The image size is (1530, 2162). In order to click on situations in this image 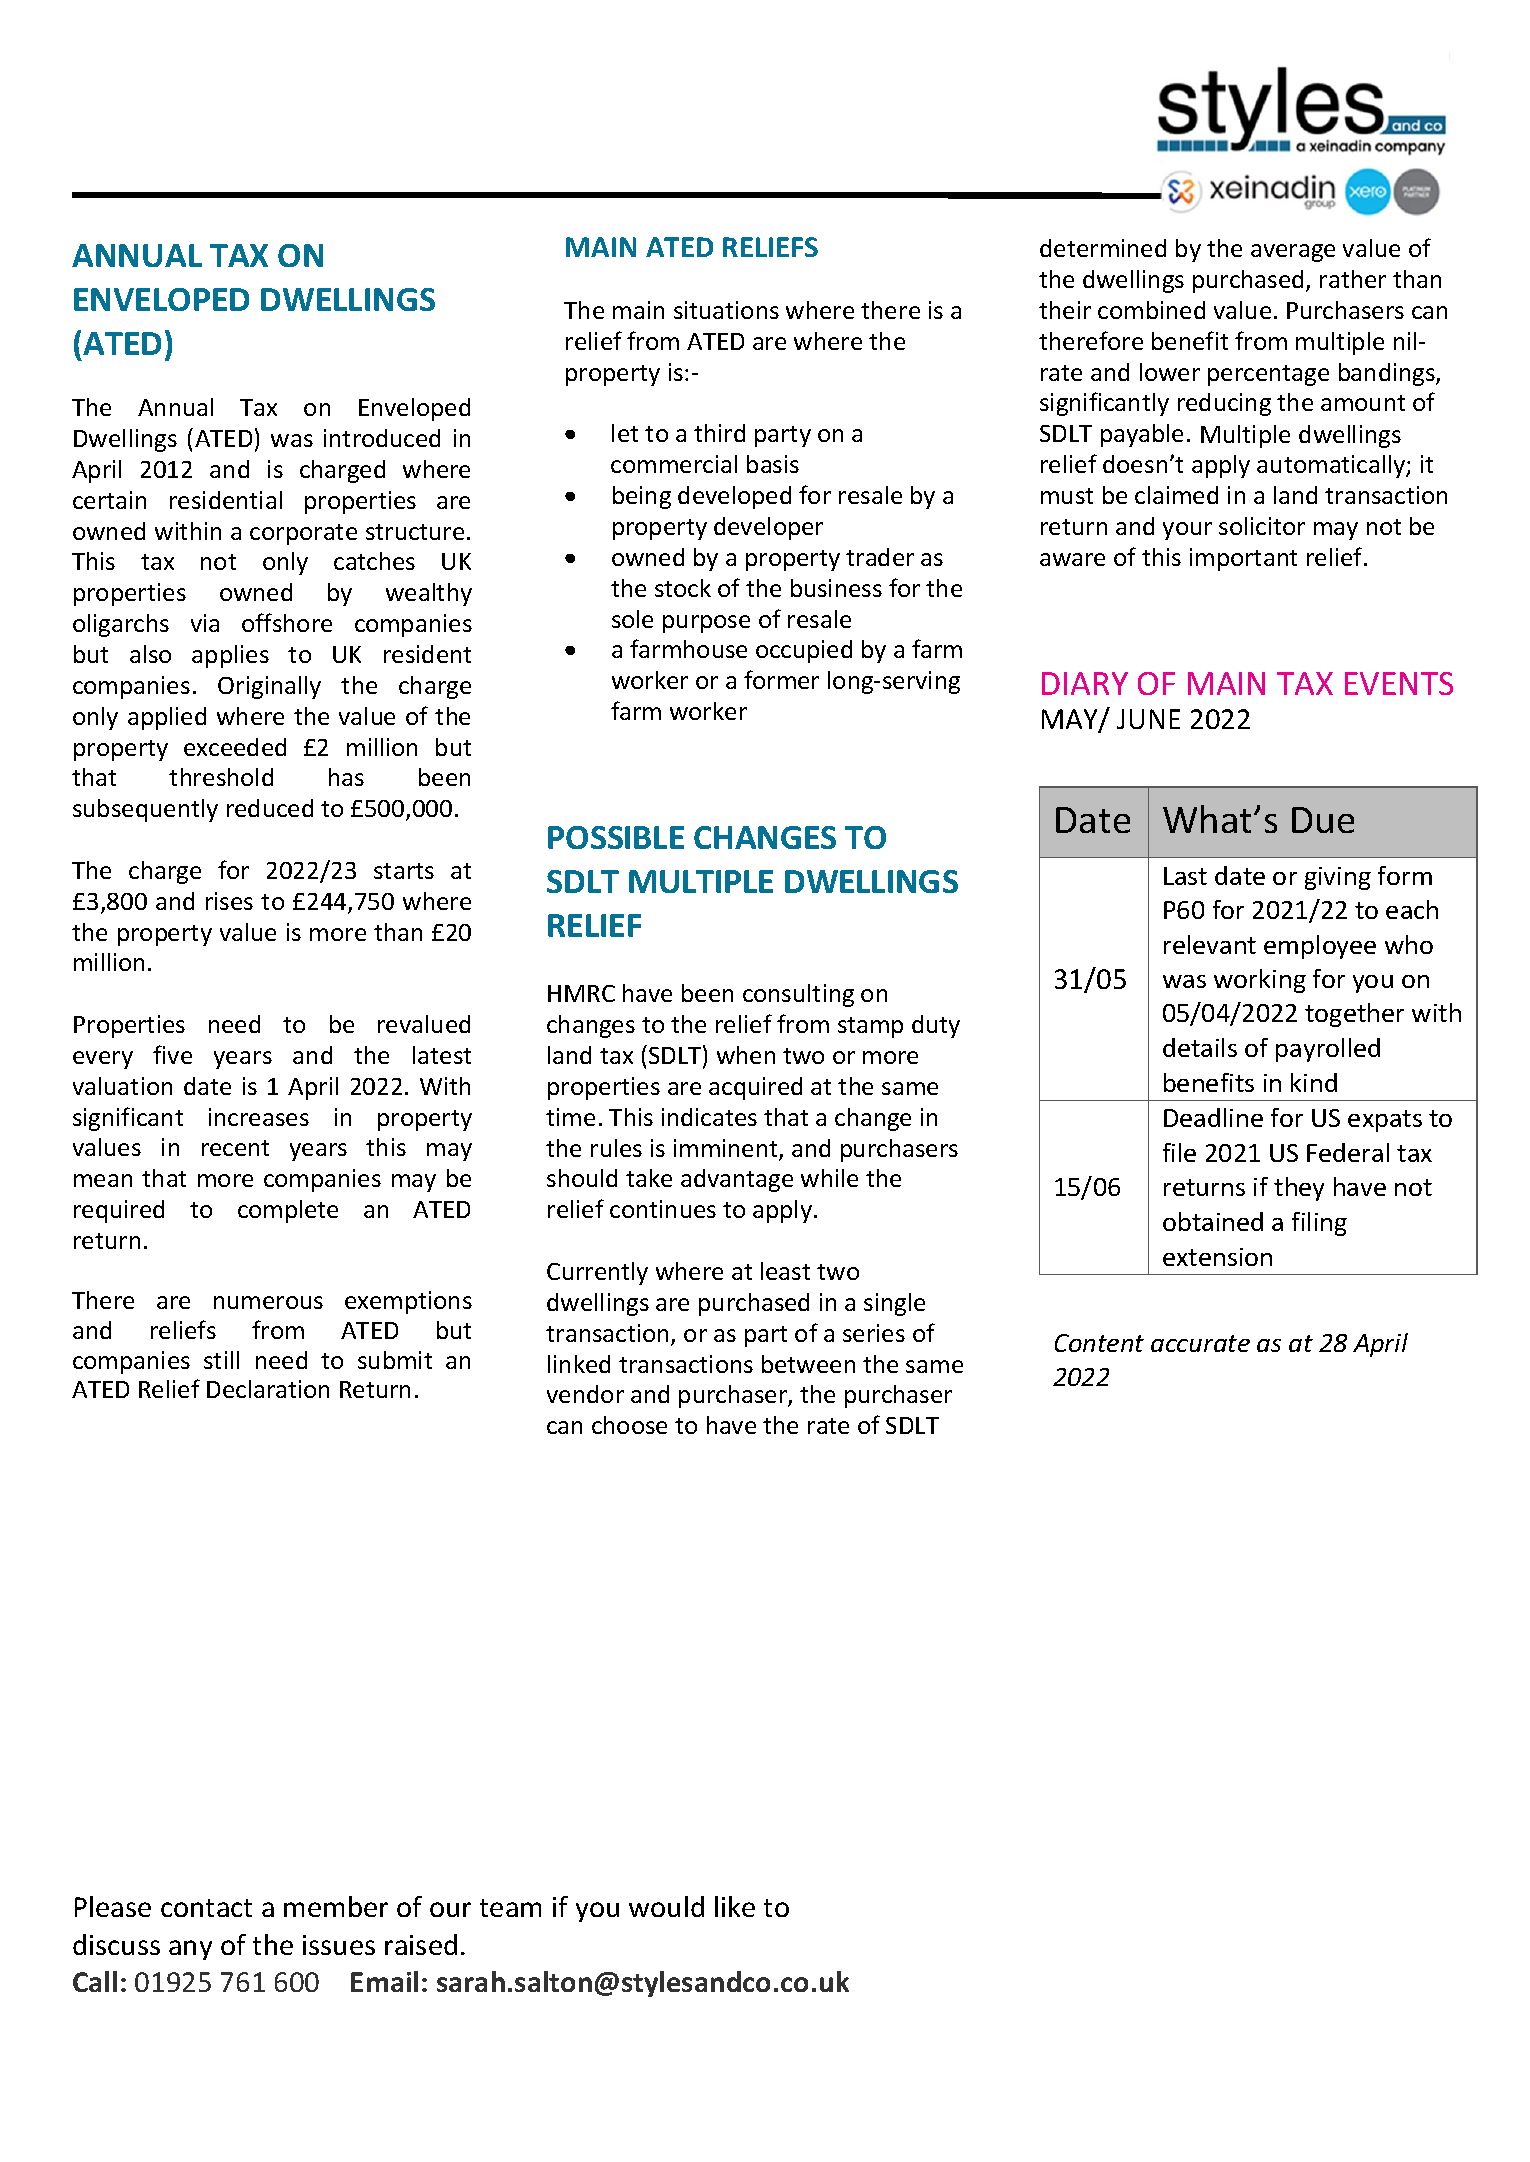, I will do `click(726, 310)`.
